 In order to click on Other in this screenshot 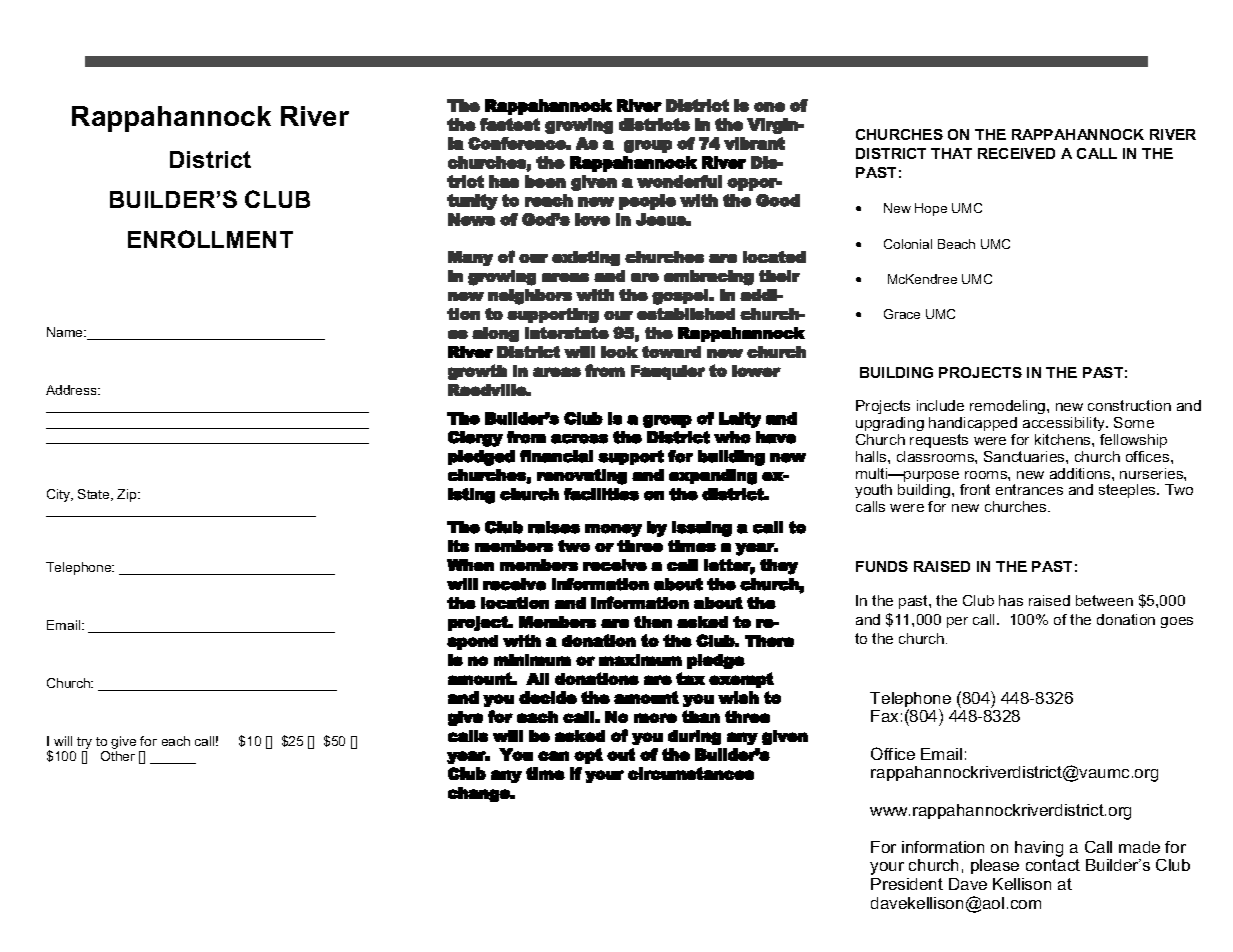, I will do `click(118, 756)`.
